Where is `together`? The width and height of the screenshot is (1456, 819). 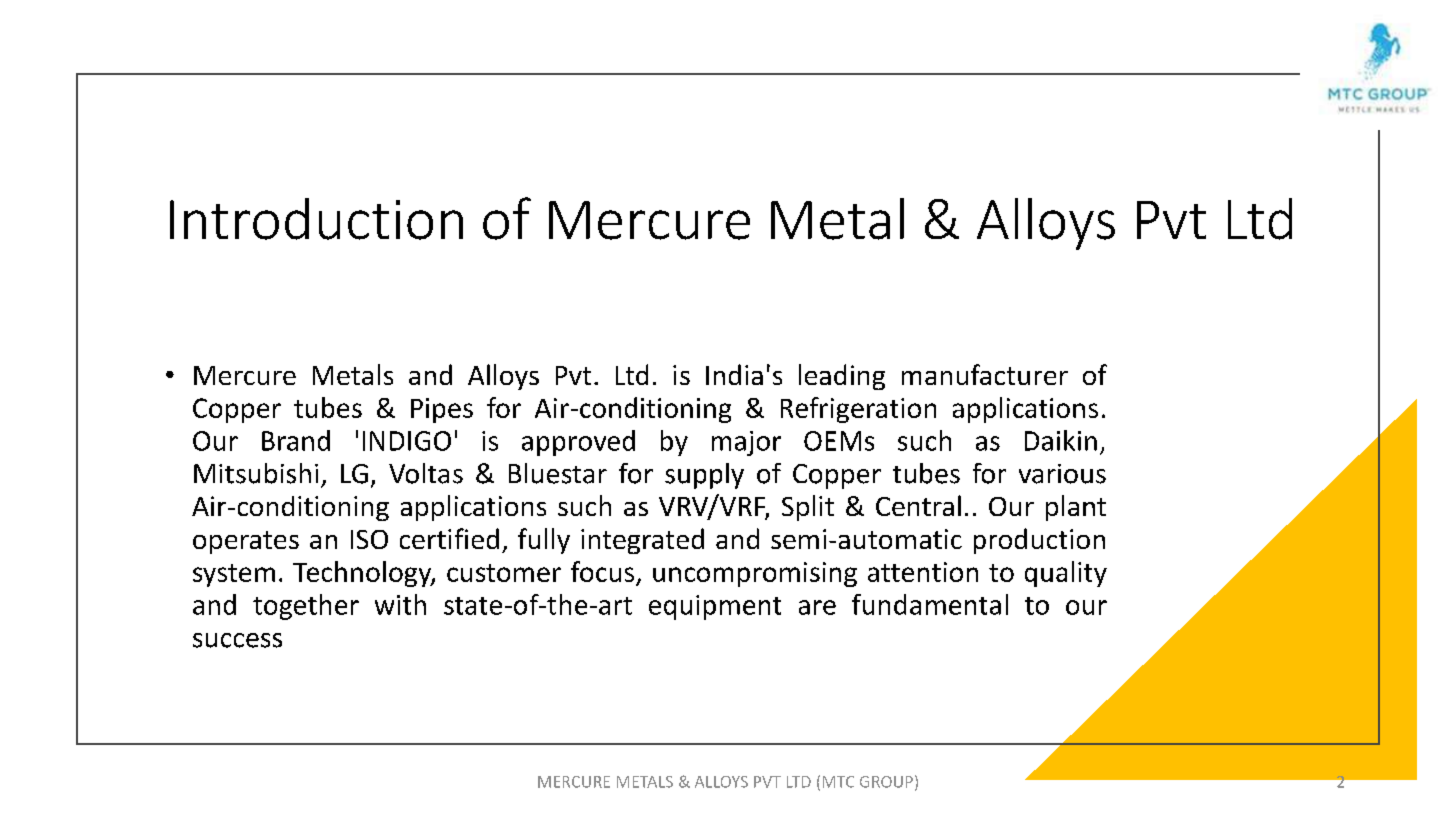
together is located at coordinates (306, 607).
